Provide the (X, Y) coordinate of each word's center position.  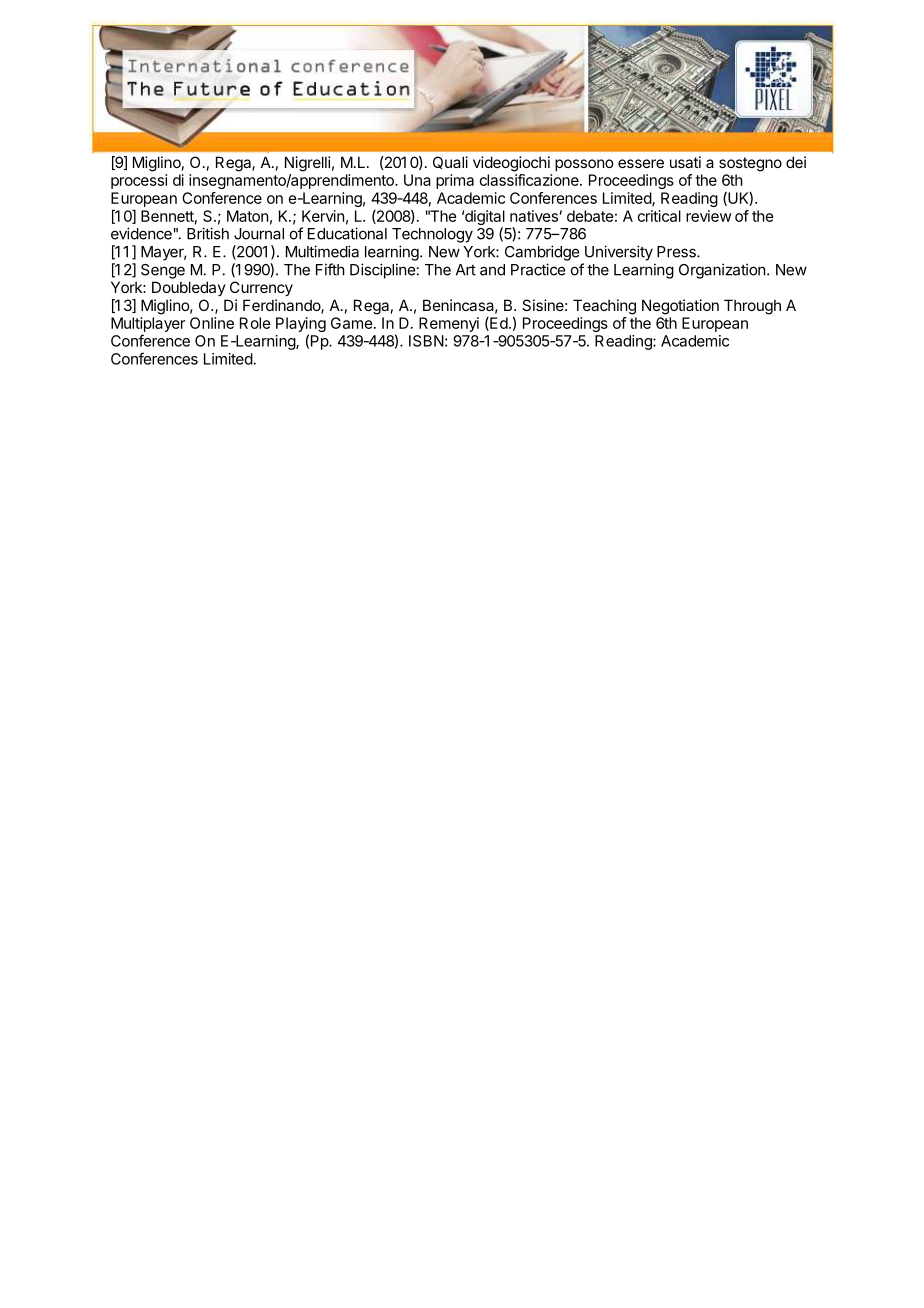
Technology (432, 235)
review (708, 216)
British (208, 233)
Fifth (330, 269)
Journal (259, 234)
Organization (722, 271)
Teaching (604, 307)
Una (417, 180)
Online (212, 323)
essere (641, 163)
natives (534, 216)
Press (677, 252)
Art (466, 270)
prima (455, 181)
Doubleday (189, 288)
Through (752, 307)
